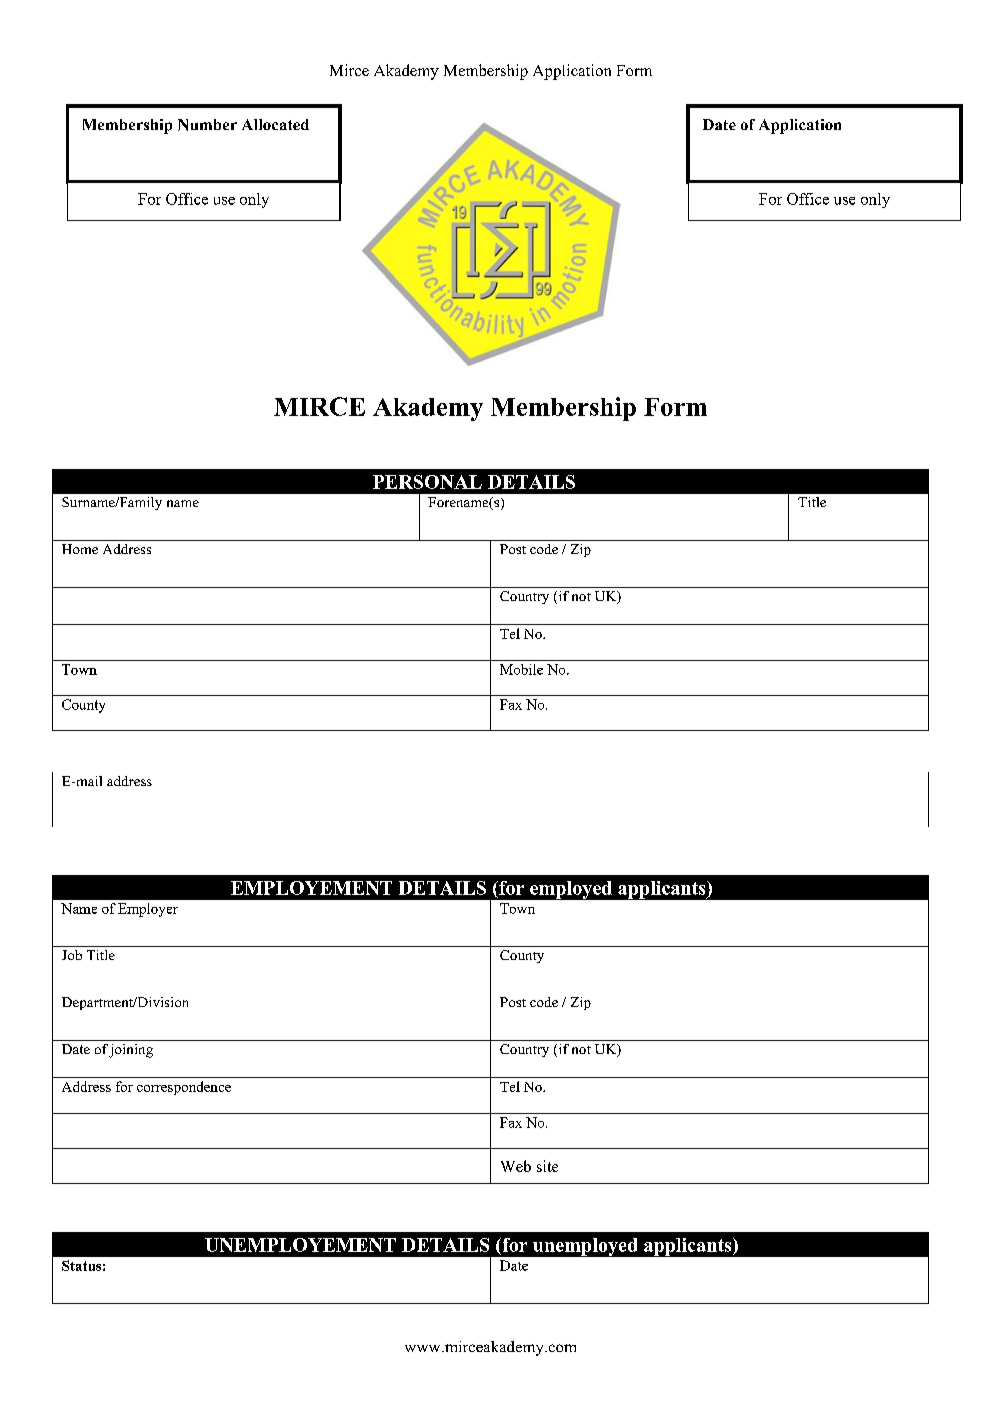 This document has height=1417, width=1001. What do you see at coordinates (547, 1166) in the document?
I see `site` at bounding box center [547, 1166].
